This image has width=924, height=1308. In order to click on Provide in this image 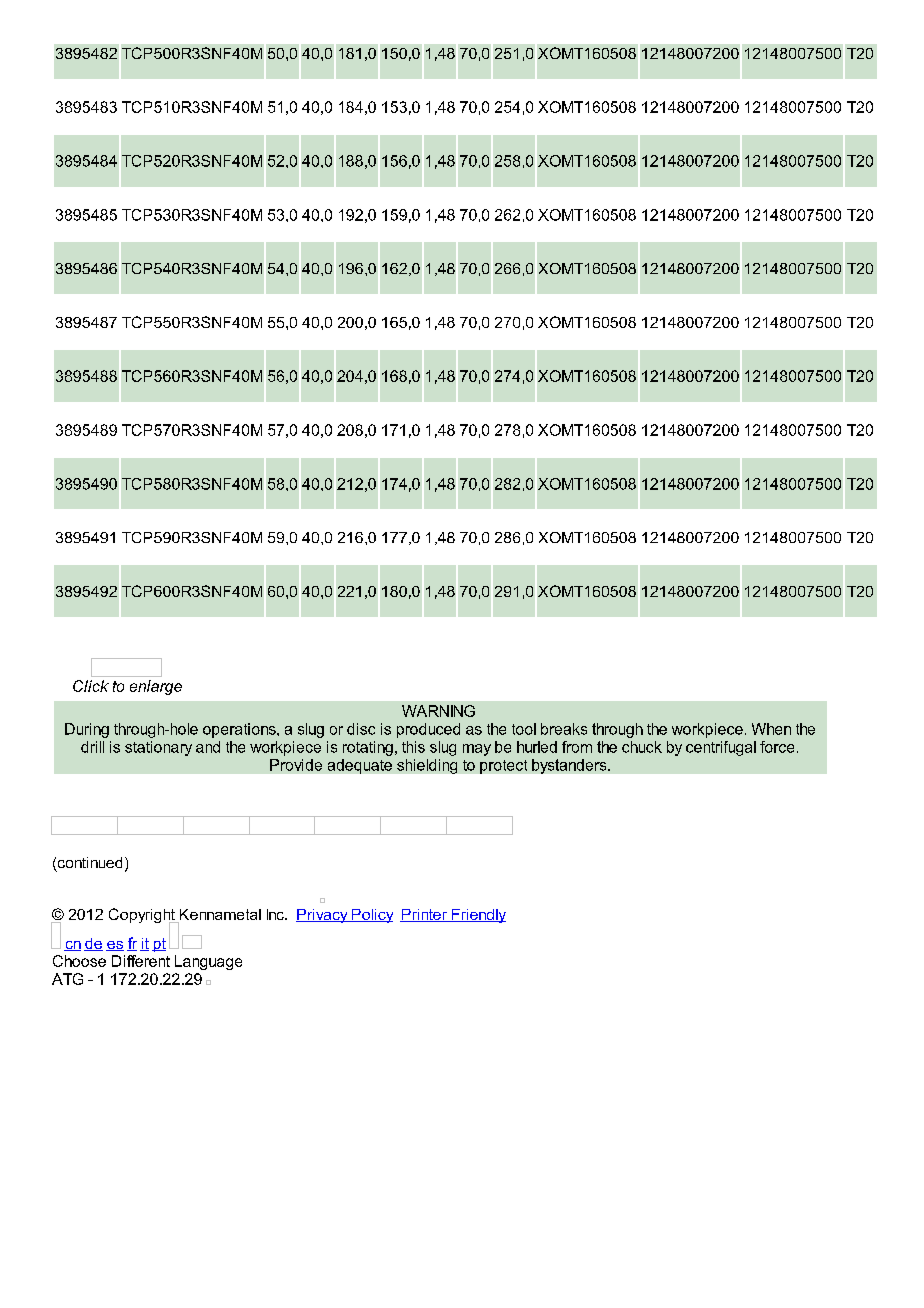, I will do `click(296, 765)`.
